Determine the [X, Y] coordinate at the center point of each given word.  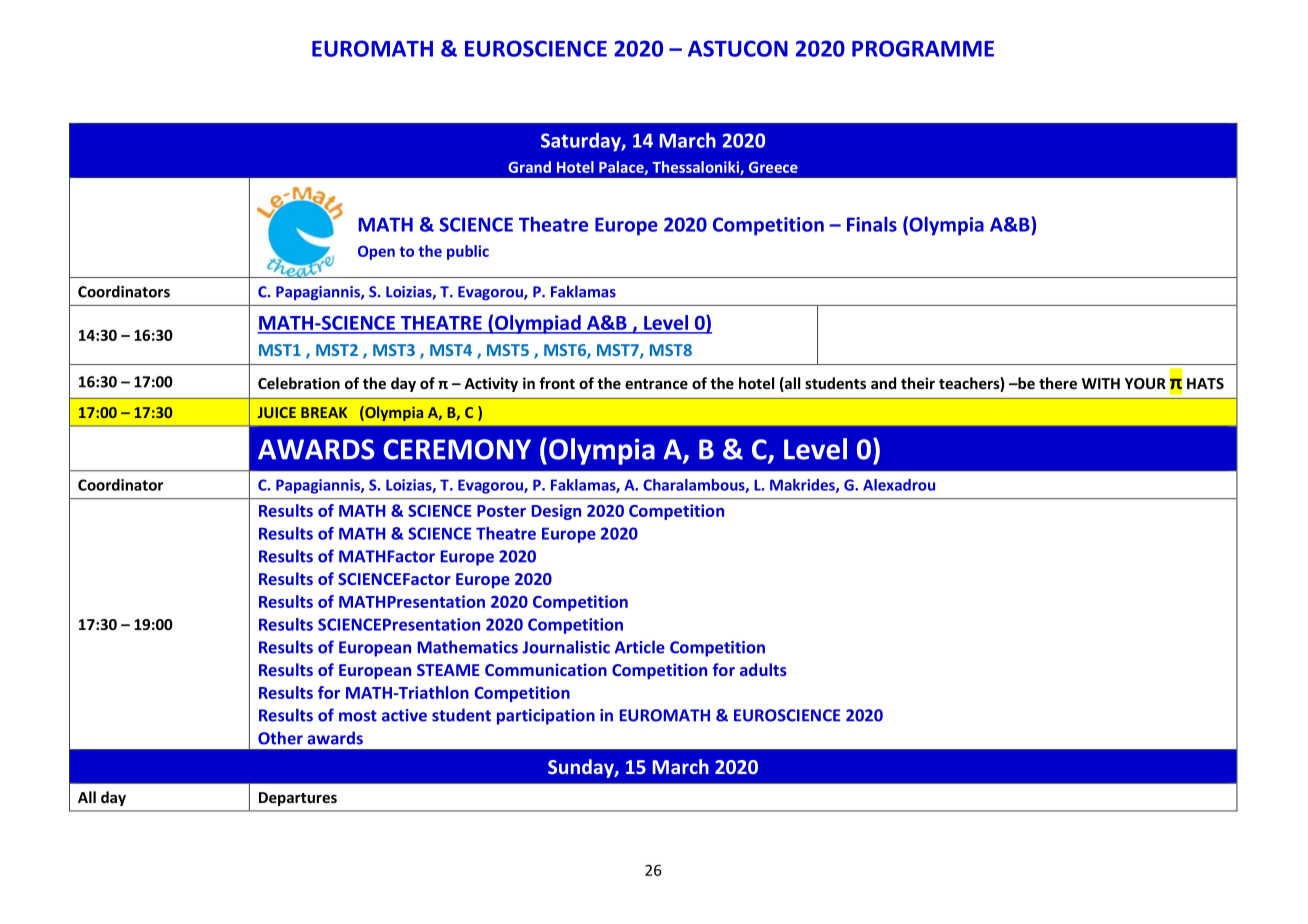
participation [546, 717]
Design [556, 512]
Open [376, 253]
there [1058, 383]
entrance [656, 384]
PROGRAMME [923, 48]
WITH [1101, 383]
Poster [501, 511]
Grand [529, 167]
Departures [298, 799]
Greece [773, 167]
